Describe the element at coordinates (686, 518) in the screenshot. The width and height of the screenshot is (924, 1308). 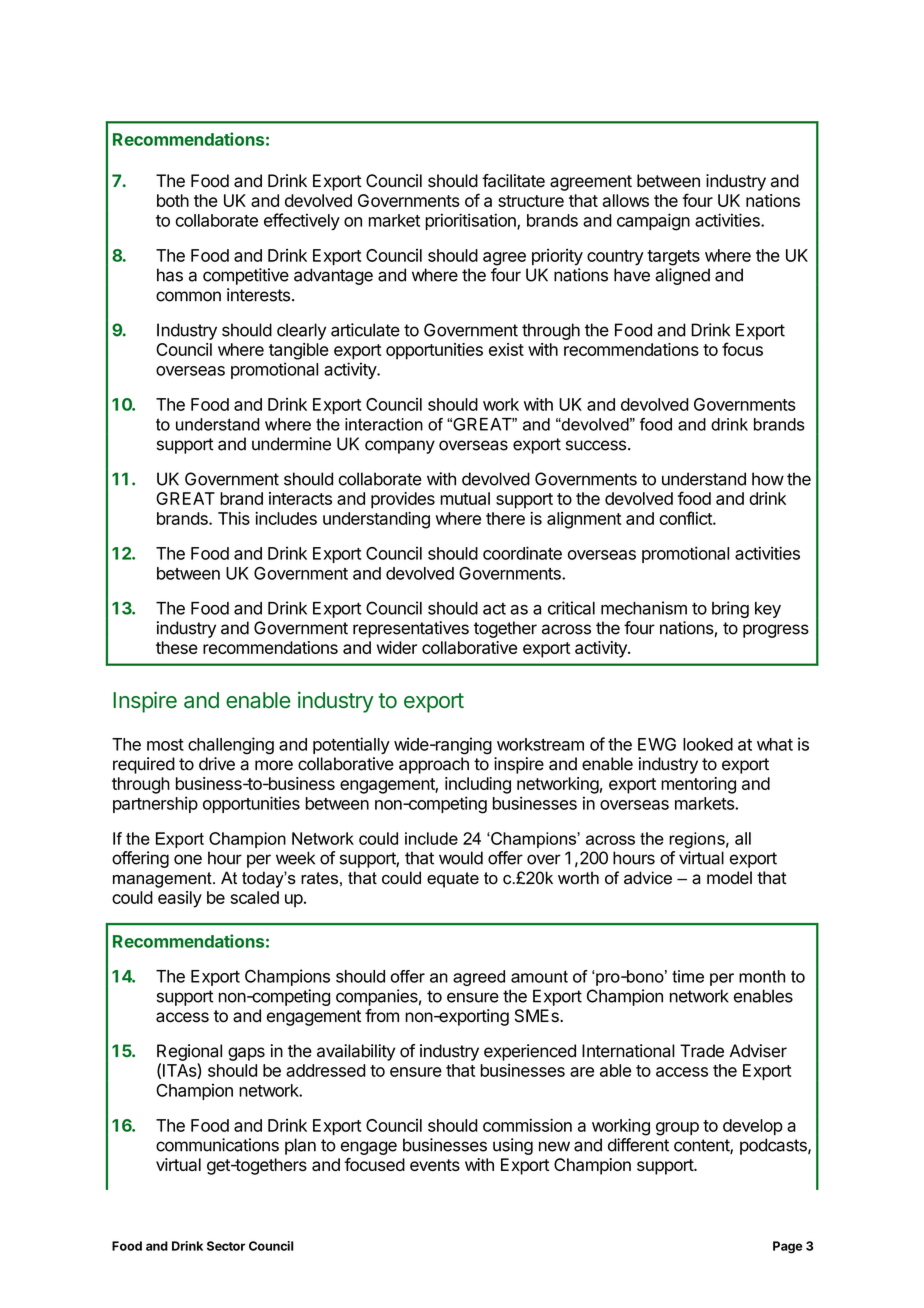
I see `conflict` at that location.
